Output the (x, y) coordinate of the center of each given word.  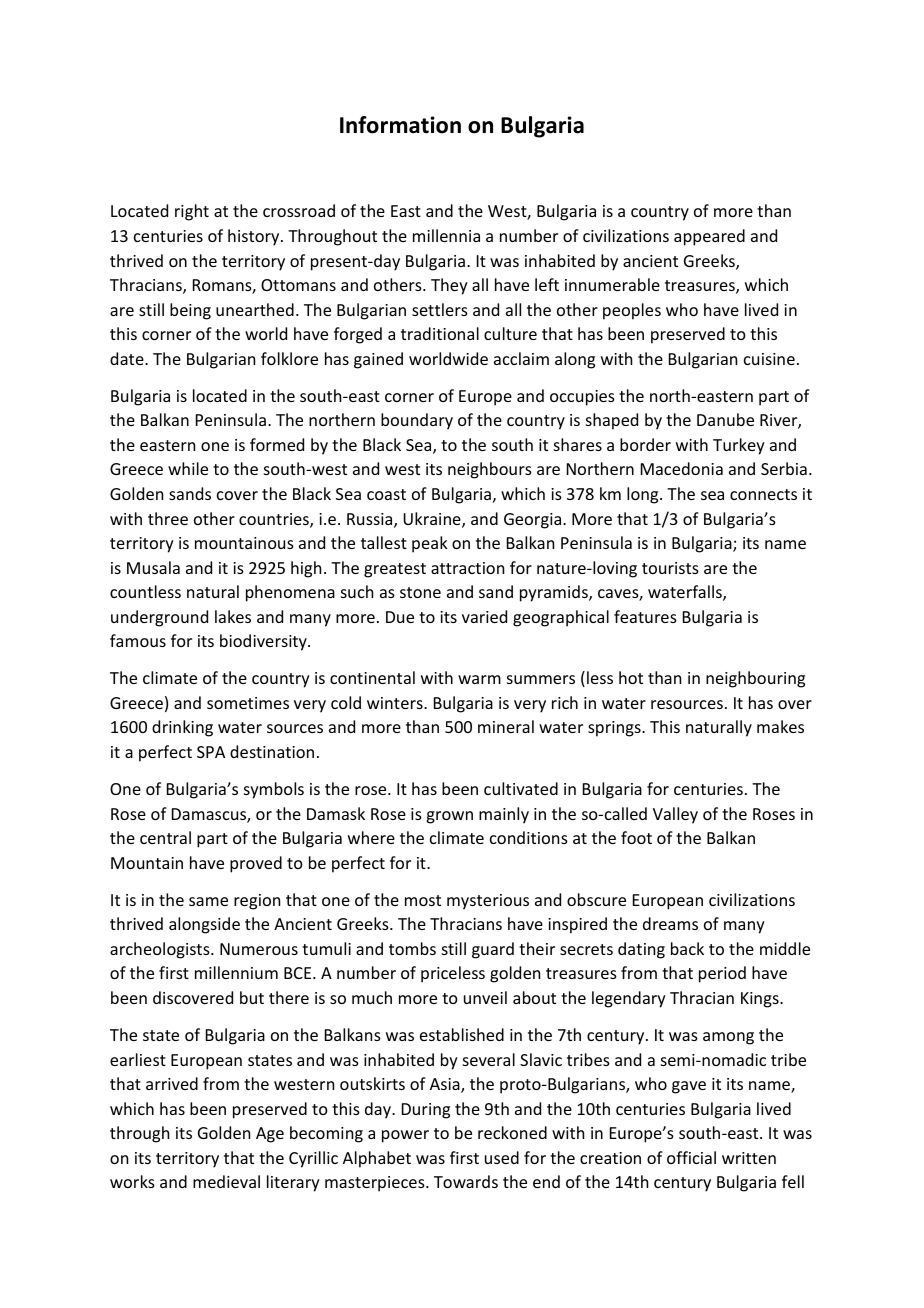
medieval (226, 1181)
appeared (709, 237)
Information (400, 125)
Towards (466, 1181)
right (192, 212)
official (691, 1157)
